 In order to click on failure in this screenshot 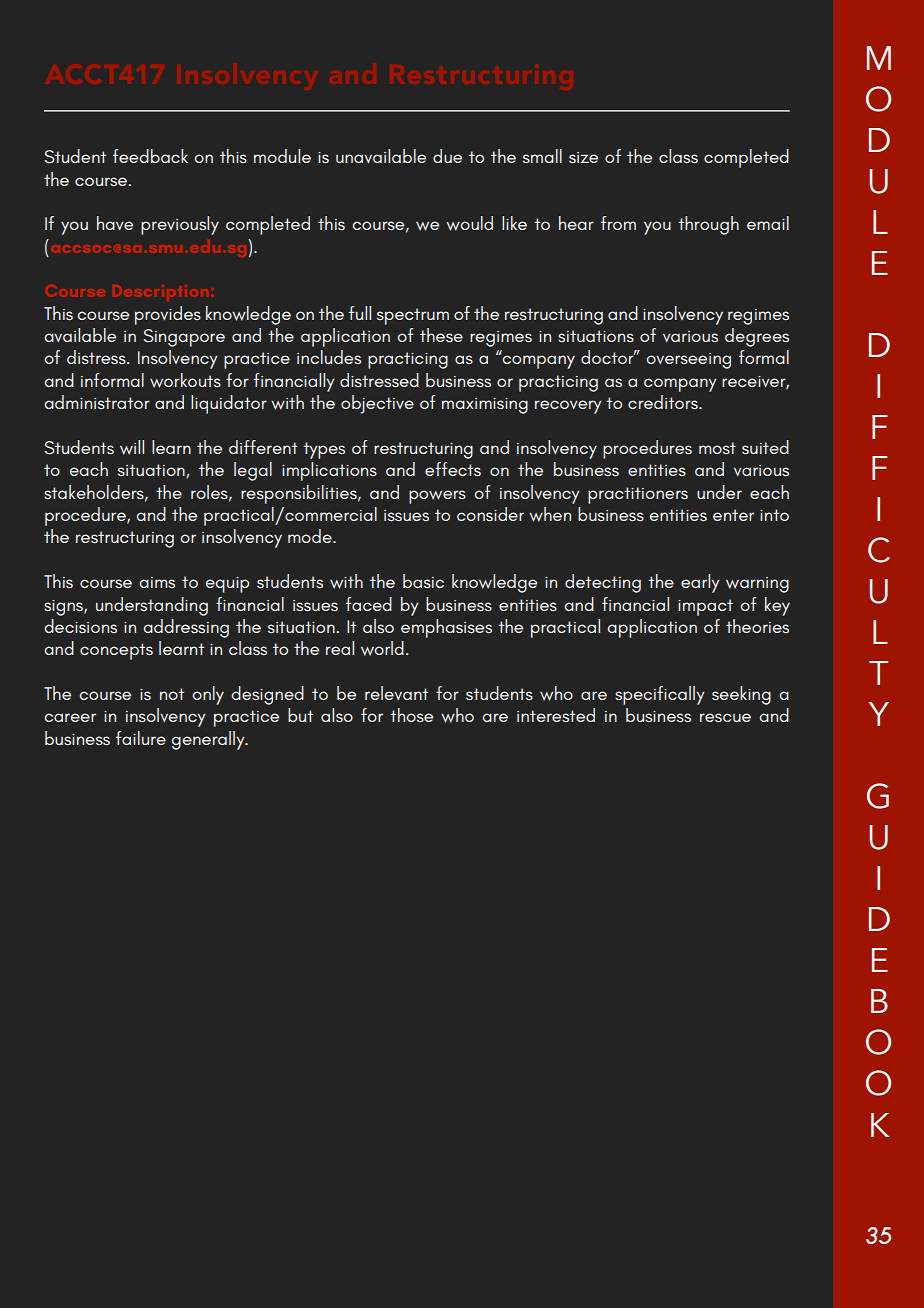, I will do `click(141, 738)`.
